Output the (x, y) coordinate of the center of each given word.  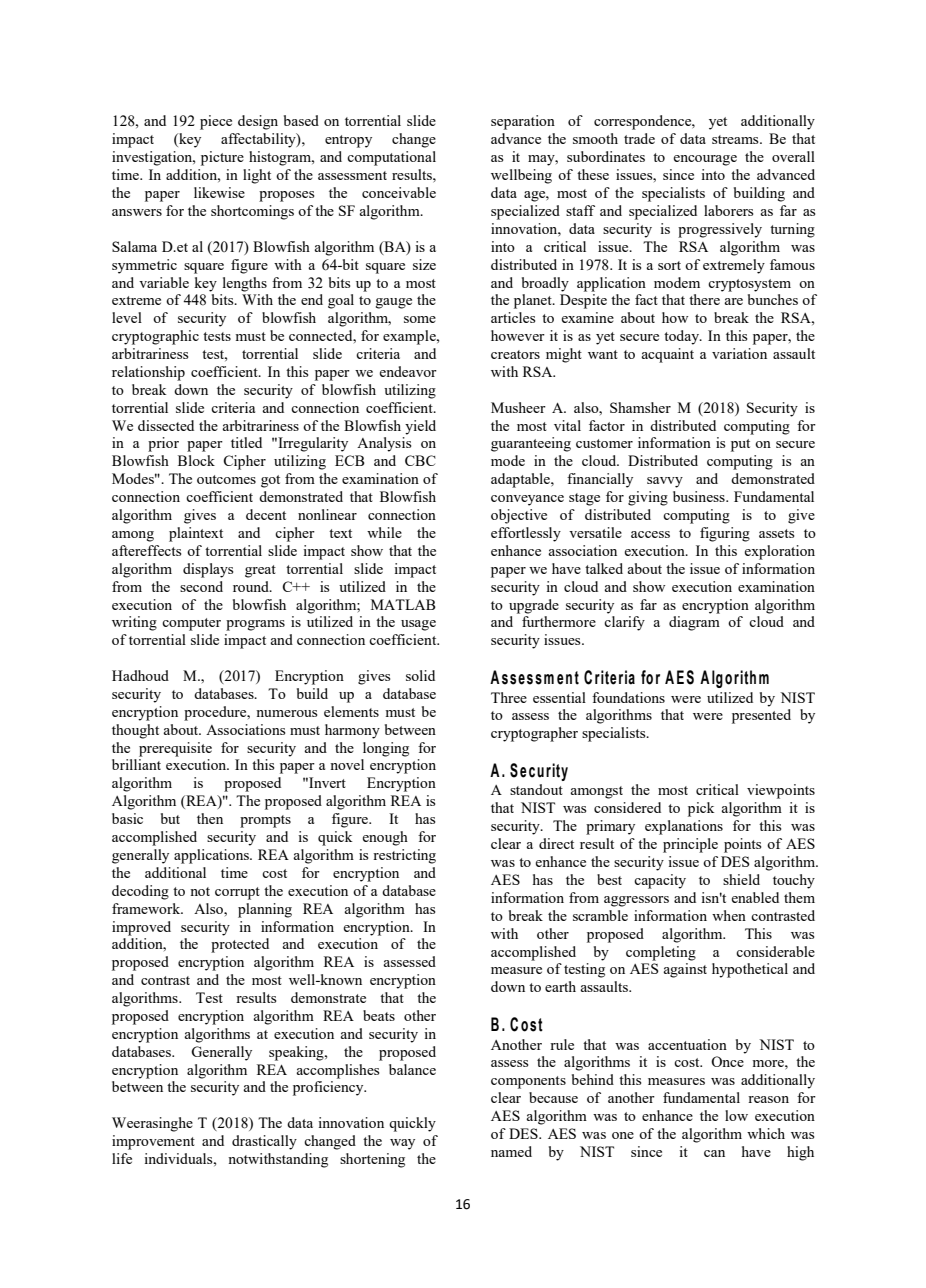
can (714, 1153)
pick (701, 809)
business (700, 496)
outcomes (226, 479)
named (511, 1151)
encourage (705, 160)
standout (536, 789)
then (210, 818)
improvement (153, 1142)
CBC (420, 460)
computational (391, 158)
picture (222, 158)
